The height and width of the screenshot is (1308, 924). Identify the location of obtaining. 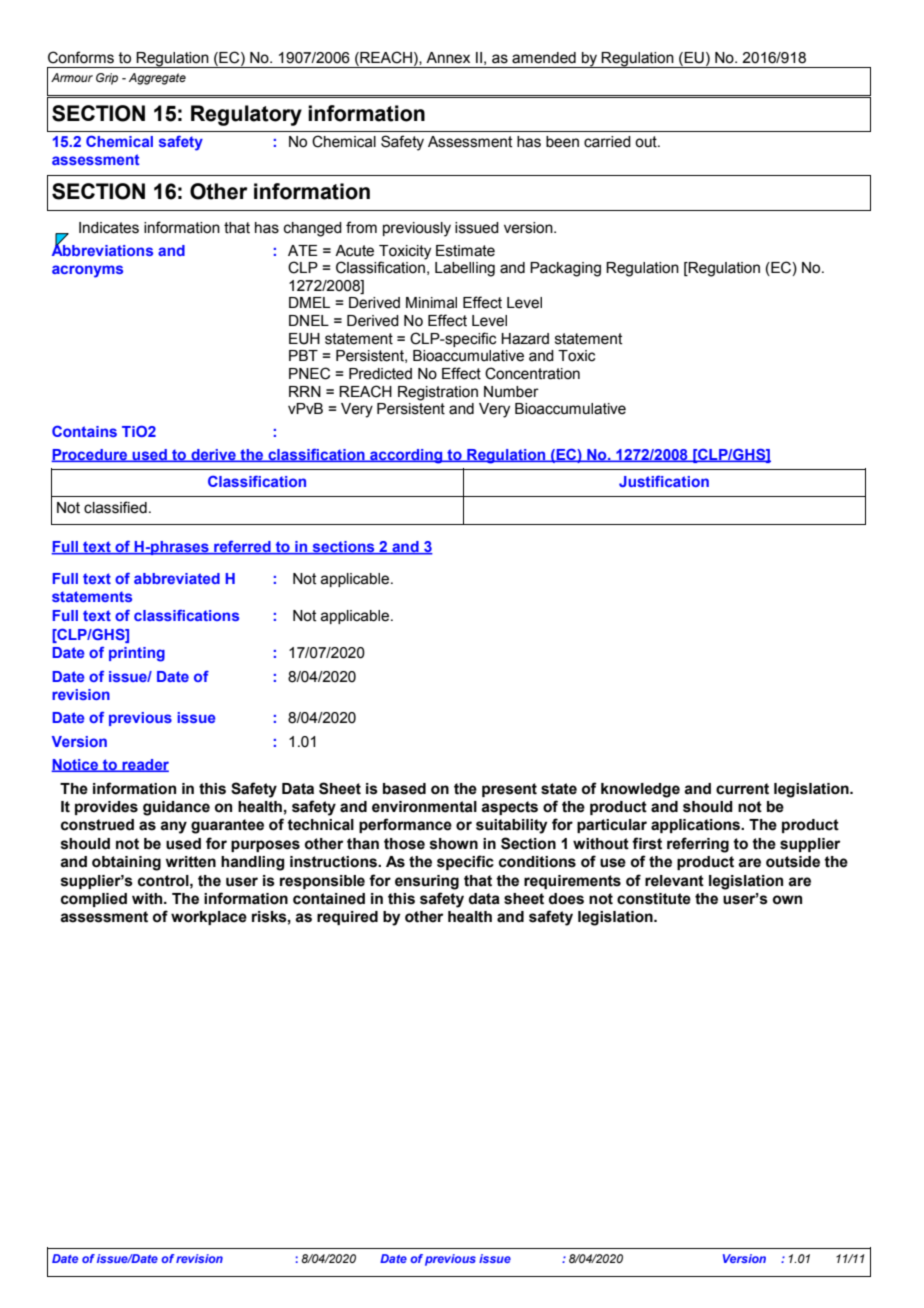
(126, 863).
